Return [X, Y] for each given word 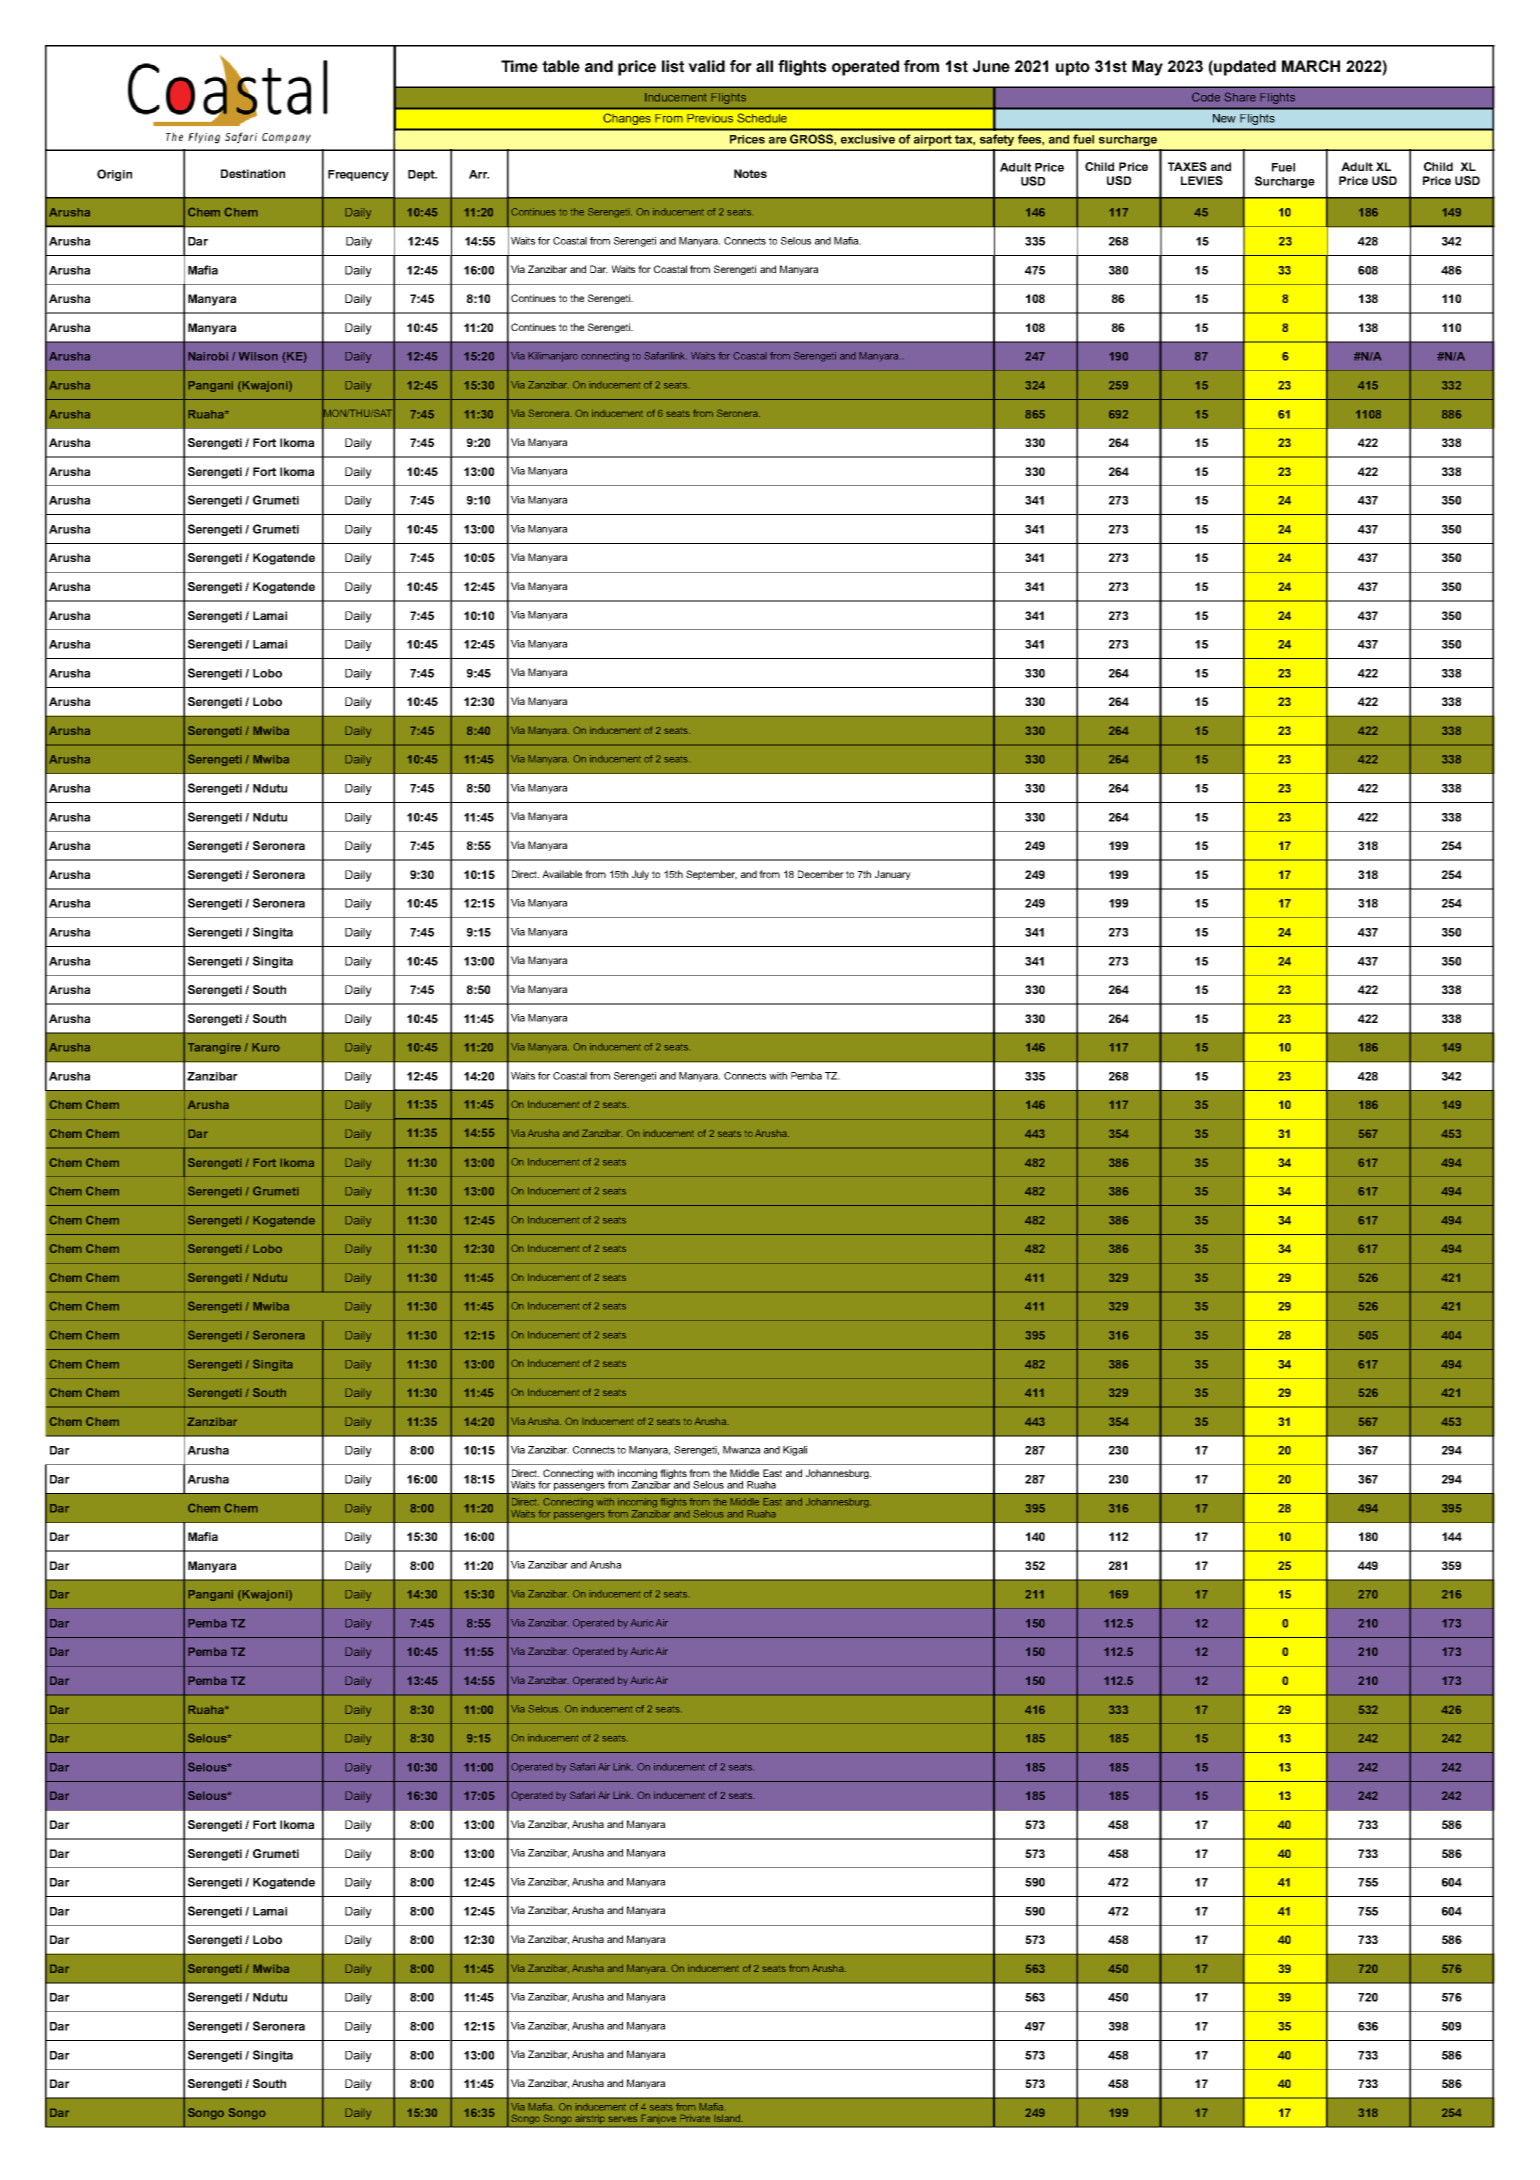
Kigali [795, 1451]
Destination [253, 173]
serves [622, 2119]
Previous [710, 118]
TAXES [1187, 166]
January [893, 875]
